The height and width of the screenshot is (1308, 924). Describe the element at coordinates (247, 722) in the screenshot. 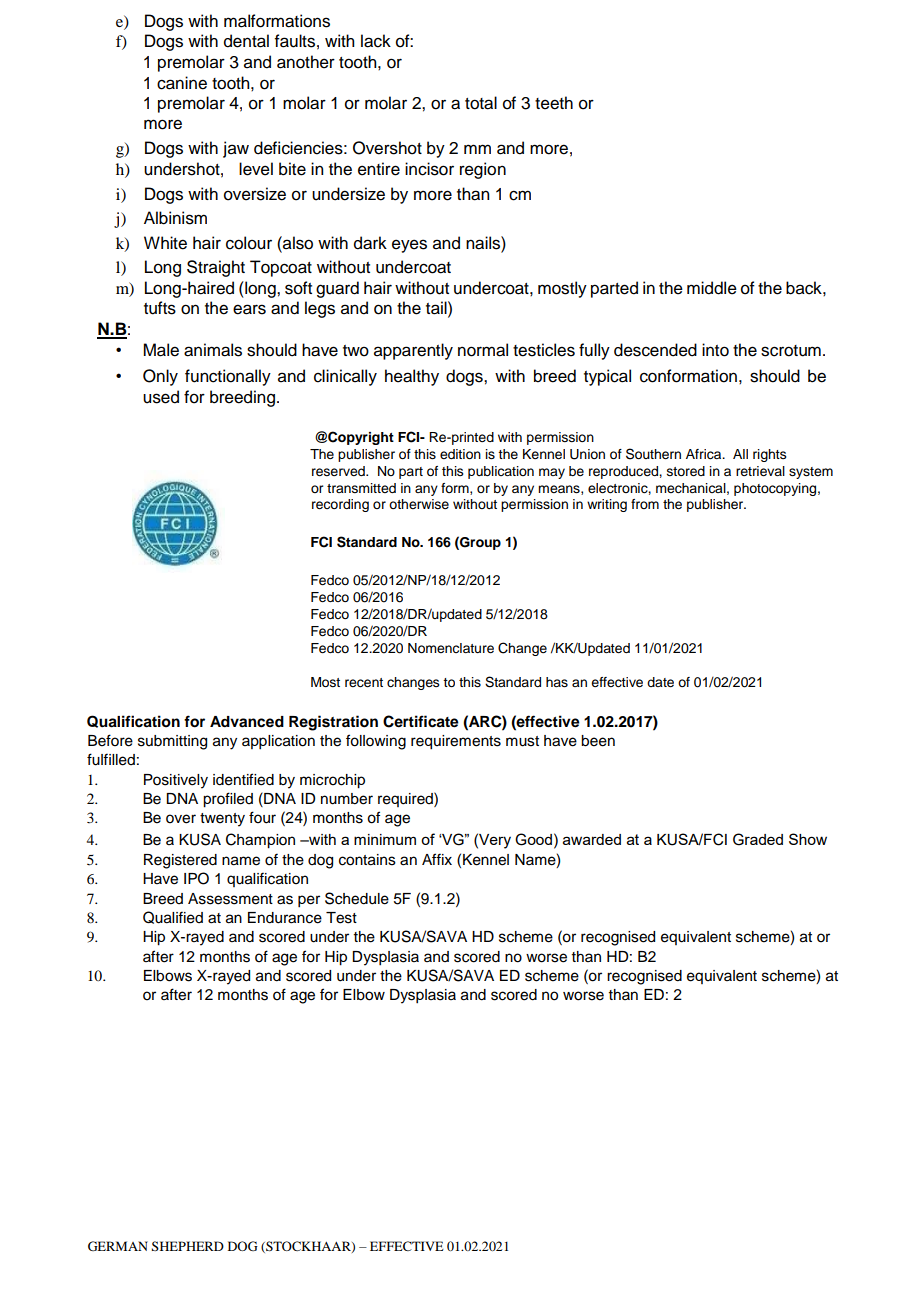

I see `Advanced` at that location.
